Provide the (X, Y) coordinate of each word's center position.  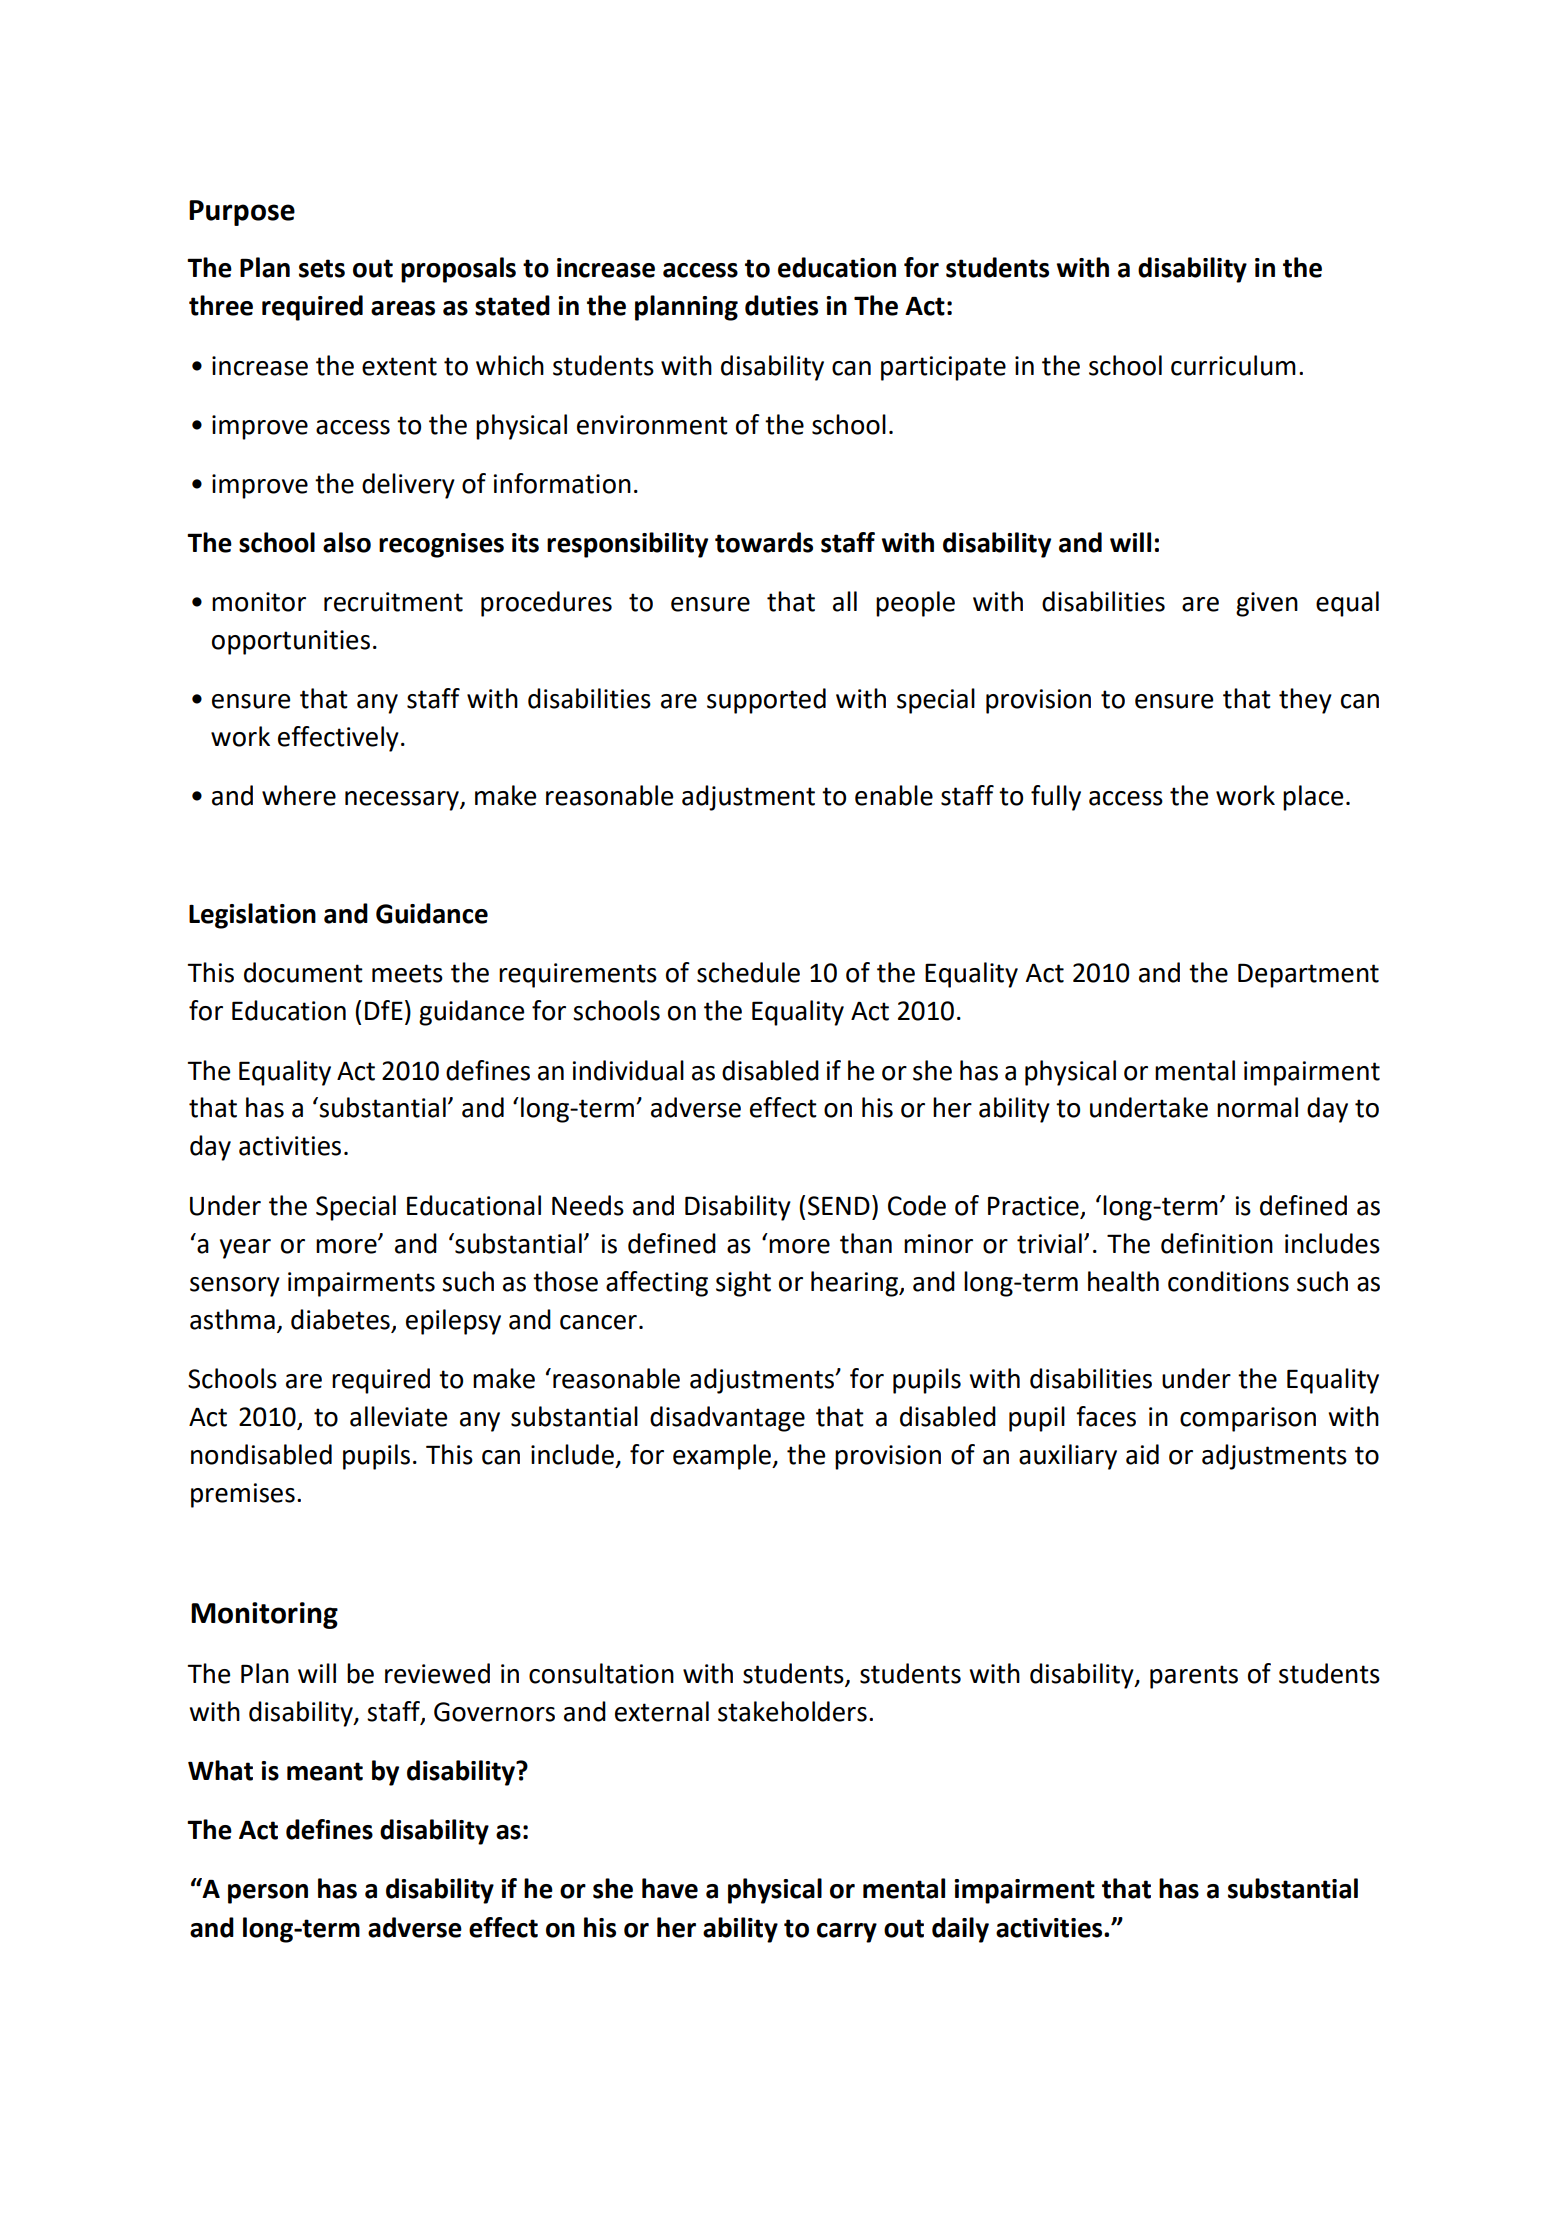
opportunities (291, 642)
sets (322, 268)
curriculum (1233, 365)
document (303, 972)
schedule (748, 972)
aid (1142, 1454)
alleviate (398, 1416)
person (268, 1894)
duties (781, 305)
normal (1257, 1107)
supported (766, 701)
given (1267, 604)
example (723, 1457)
